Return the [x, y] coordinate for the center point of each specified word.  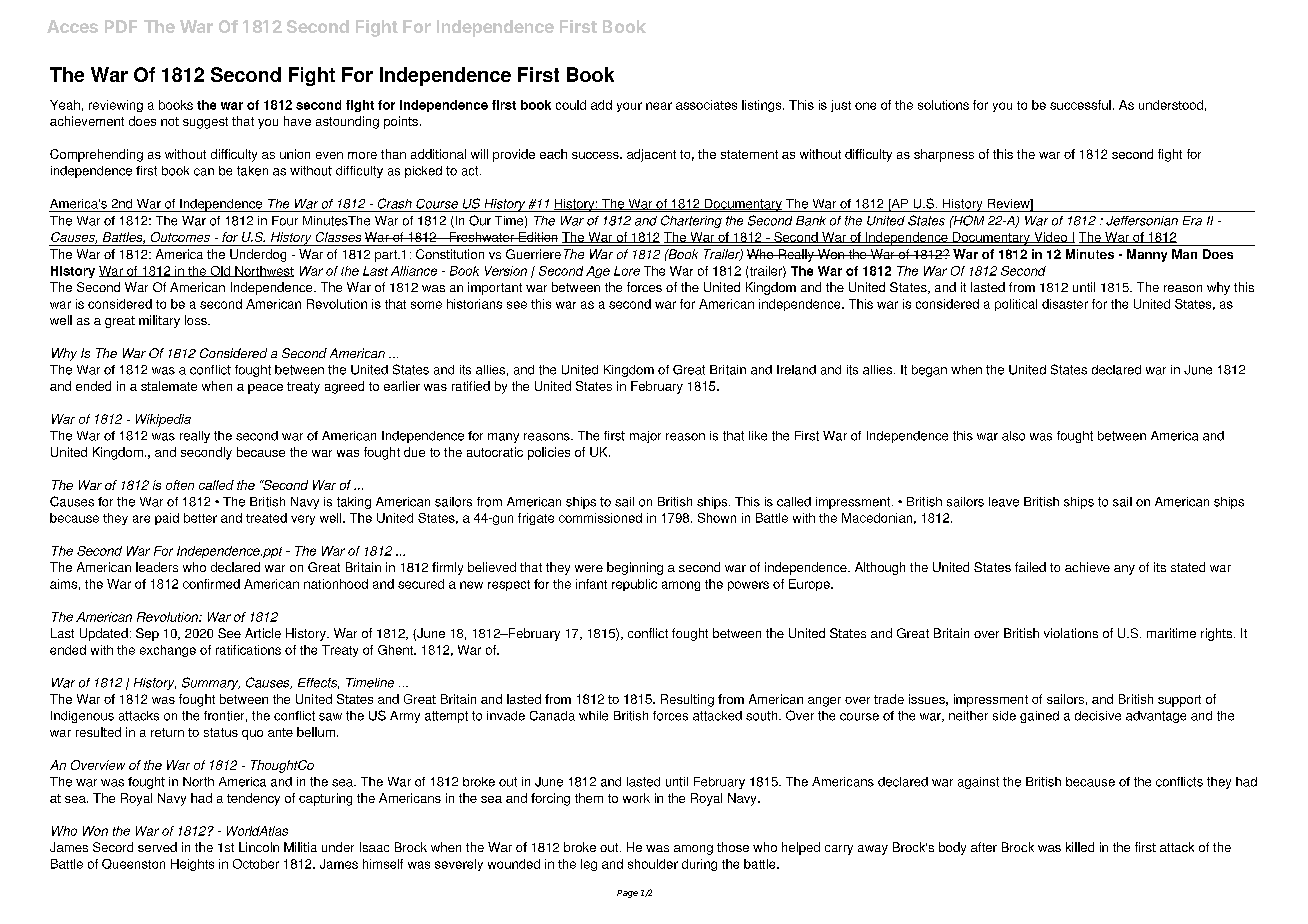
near [659, 106]
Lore [627, 271]
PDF [121, 26]
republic [634, 585]
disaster [1065, 304]
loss [197, 320]
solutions [943, 105]
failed [1030, 567]
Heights [192, 865]
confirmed [211, 584]
